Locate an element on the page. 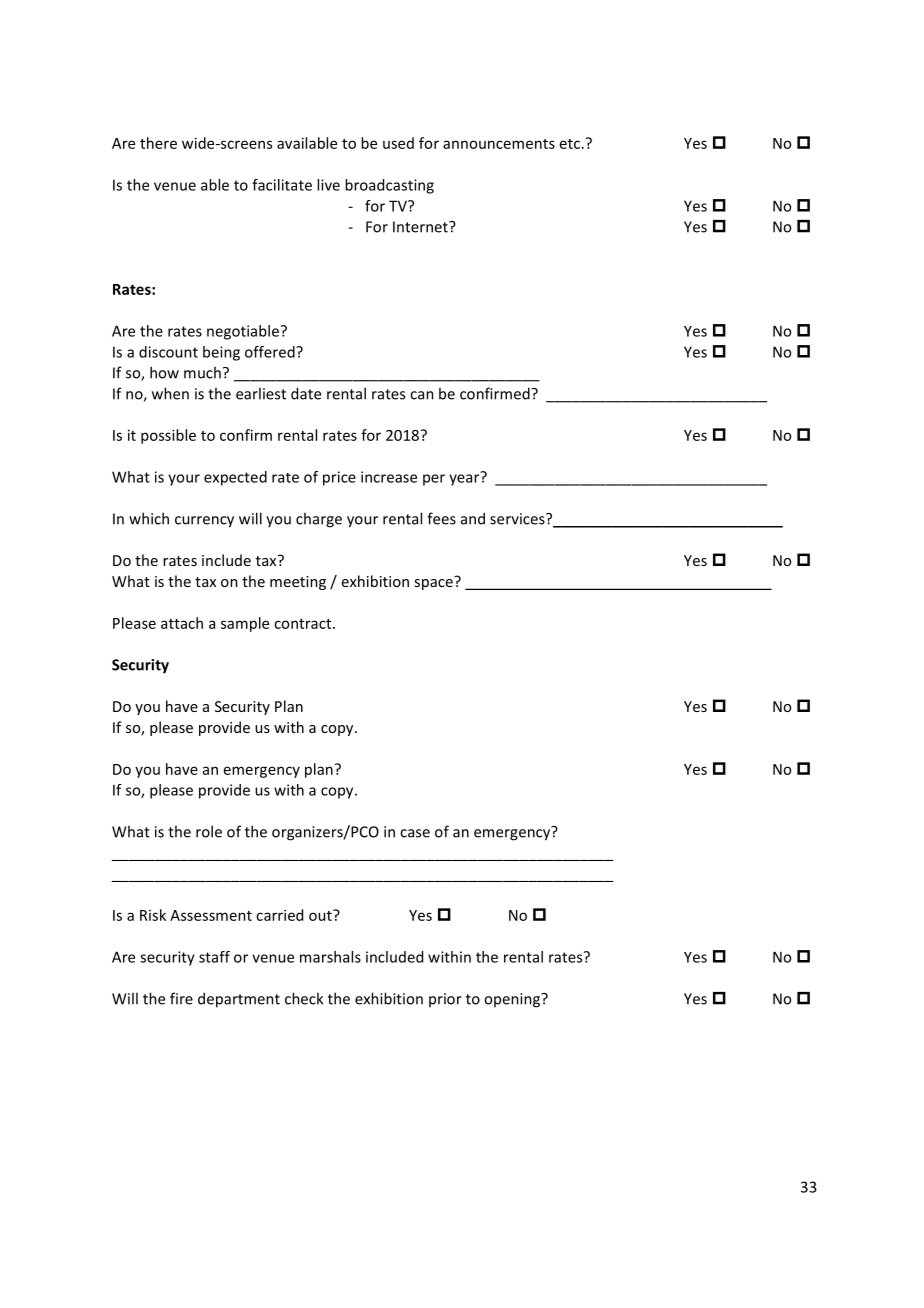 Image resolution: width=924 pixels, height=1308 pixels. announcements is located at coordinates (499, 144).
